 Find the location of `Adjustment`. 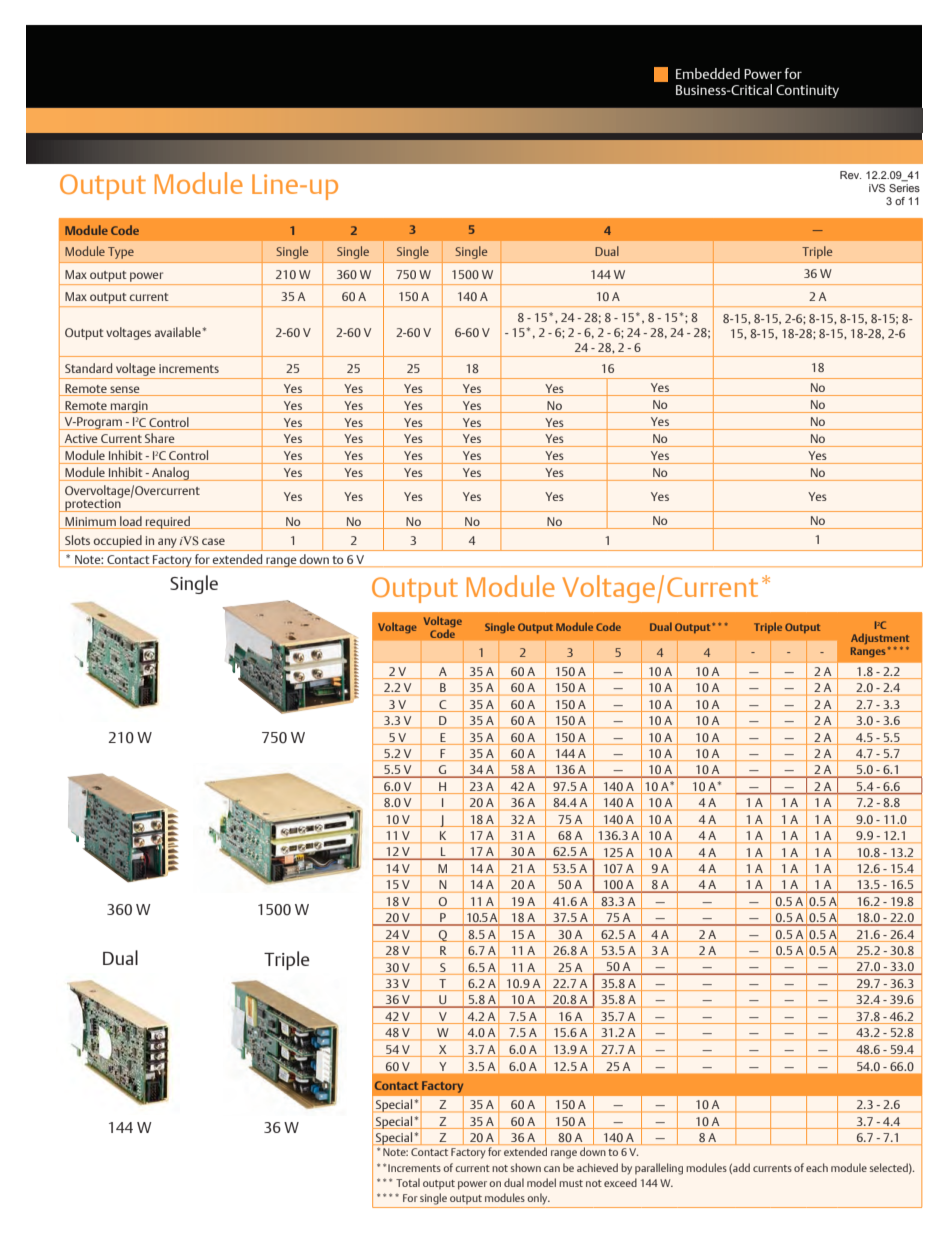

Adjustment is located at coordinates (880, 638).
